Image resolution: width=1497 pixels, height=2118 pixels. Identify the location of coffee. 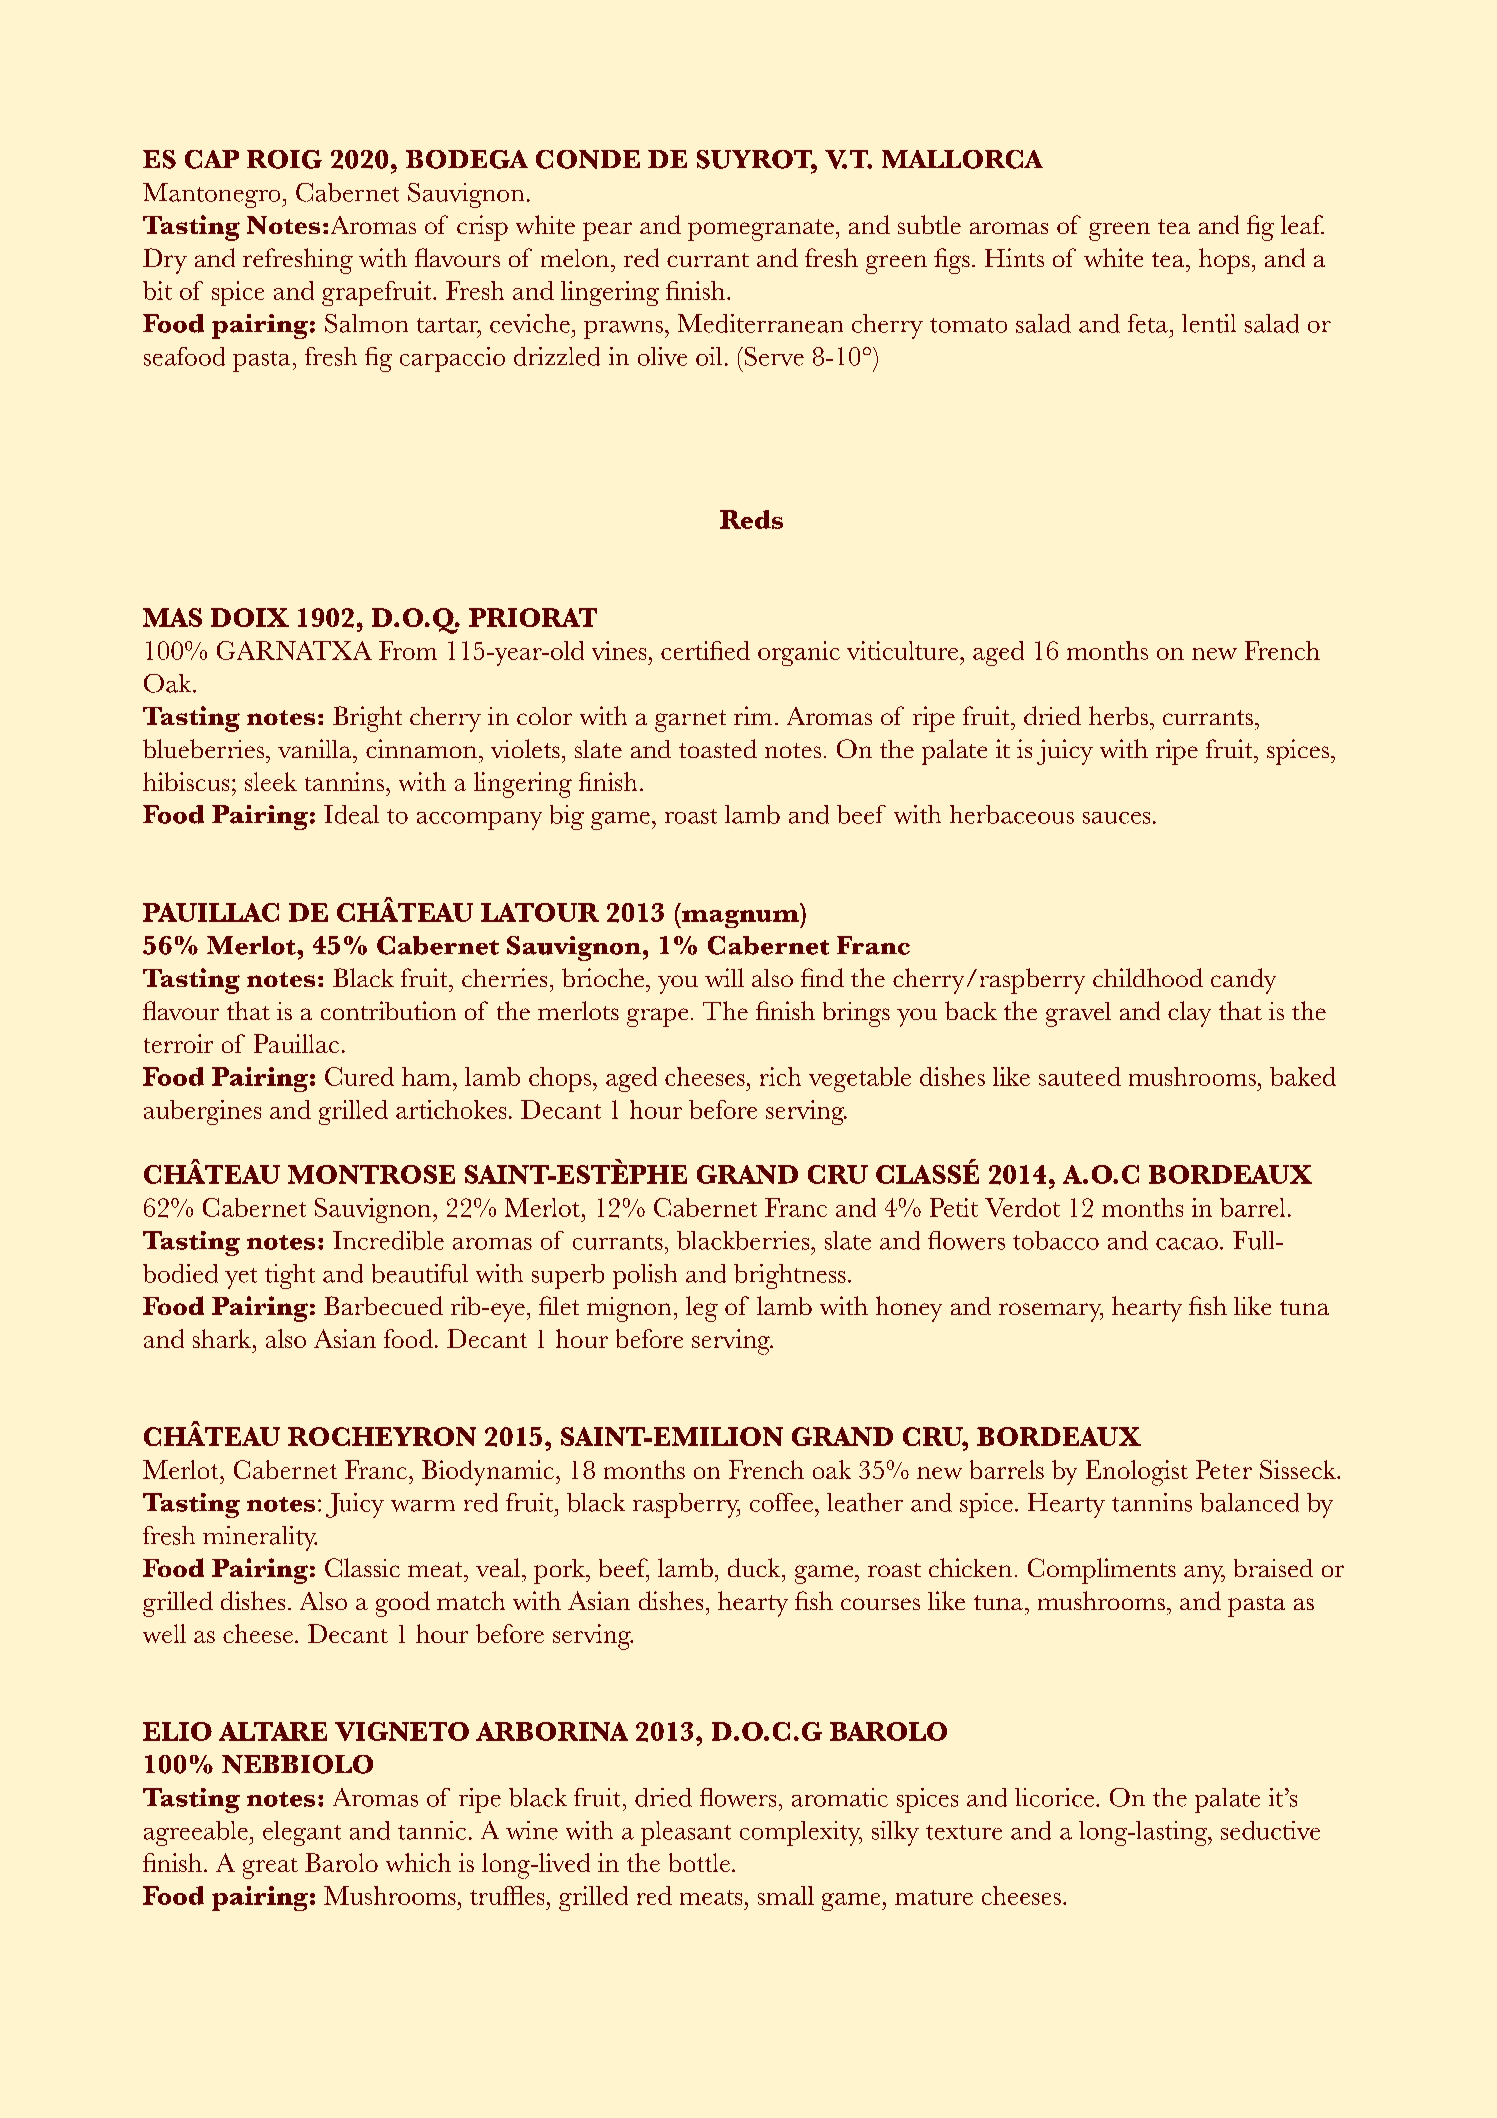
(781, 1502).
